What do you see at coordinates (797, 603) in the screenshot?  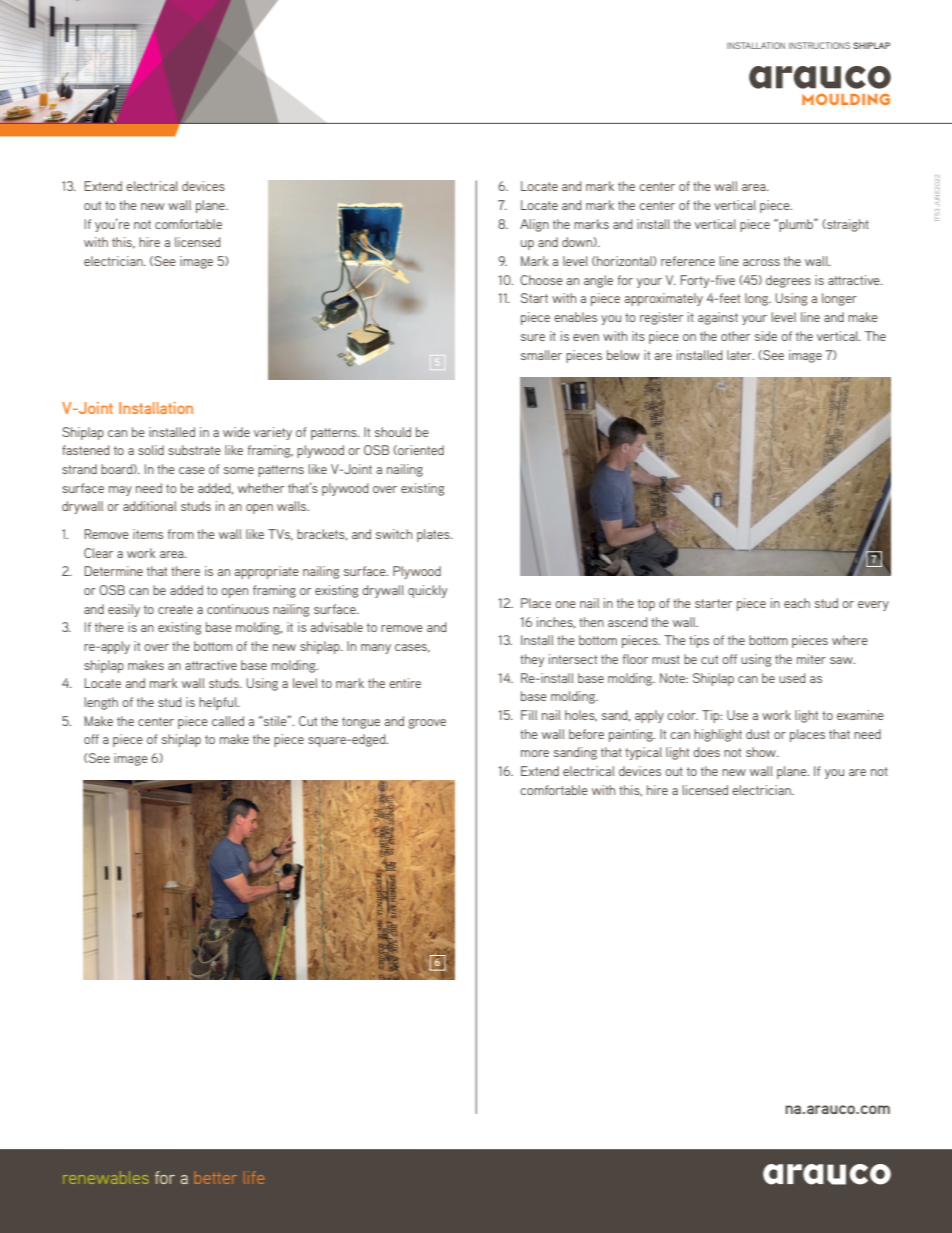 I see `each` at bounding box center [797, 603].
